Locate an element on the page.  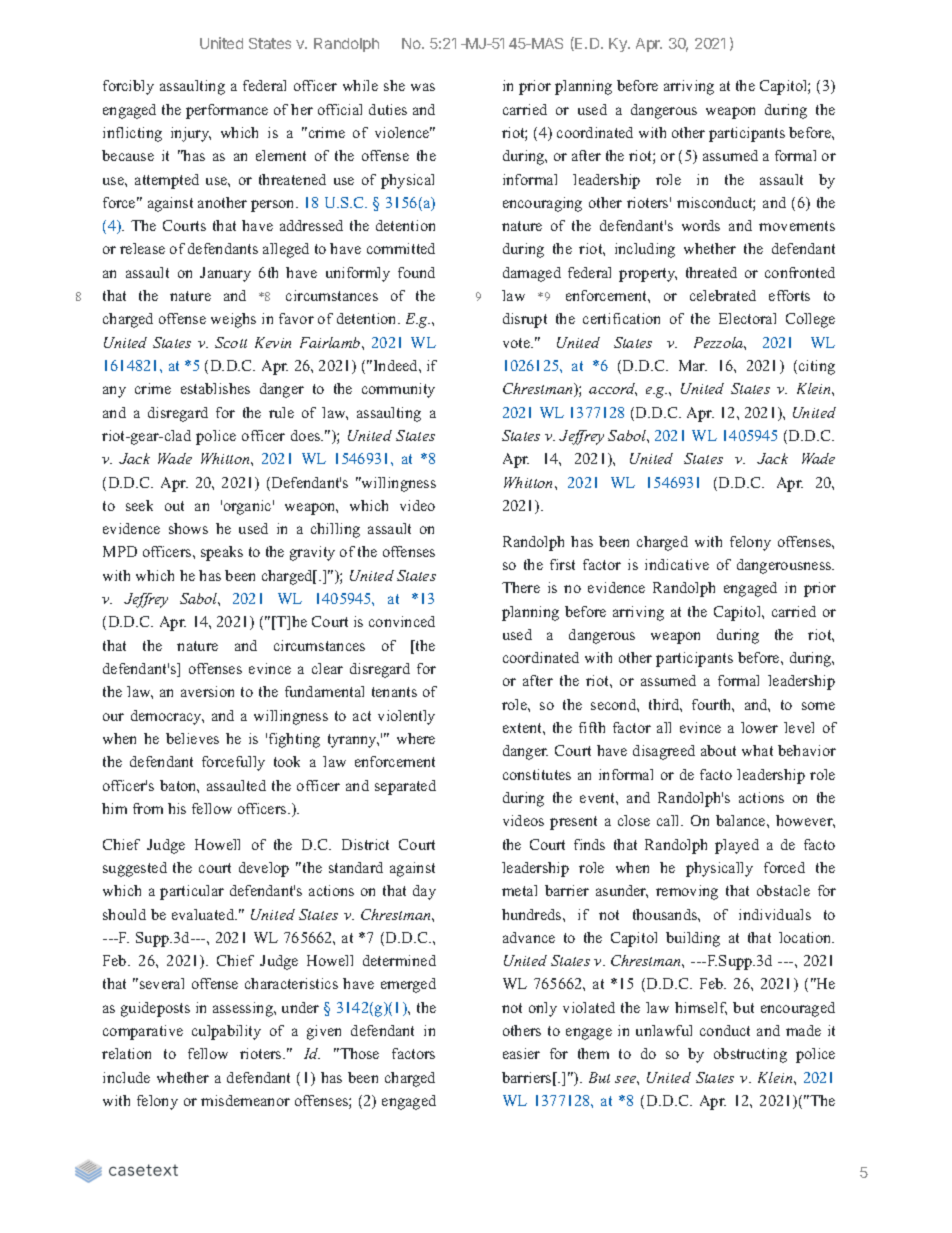
community is located at coordinates (398, 390).
